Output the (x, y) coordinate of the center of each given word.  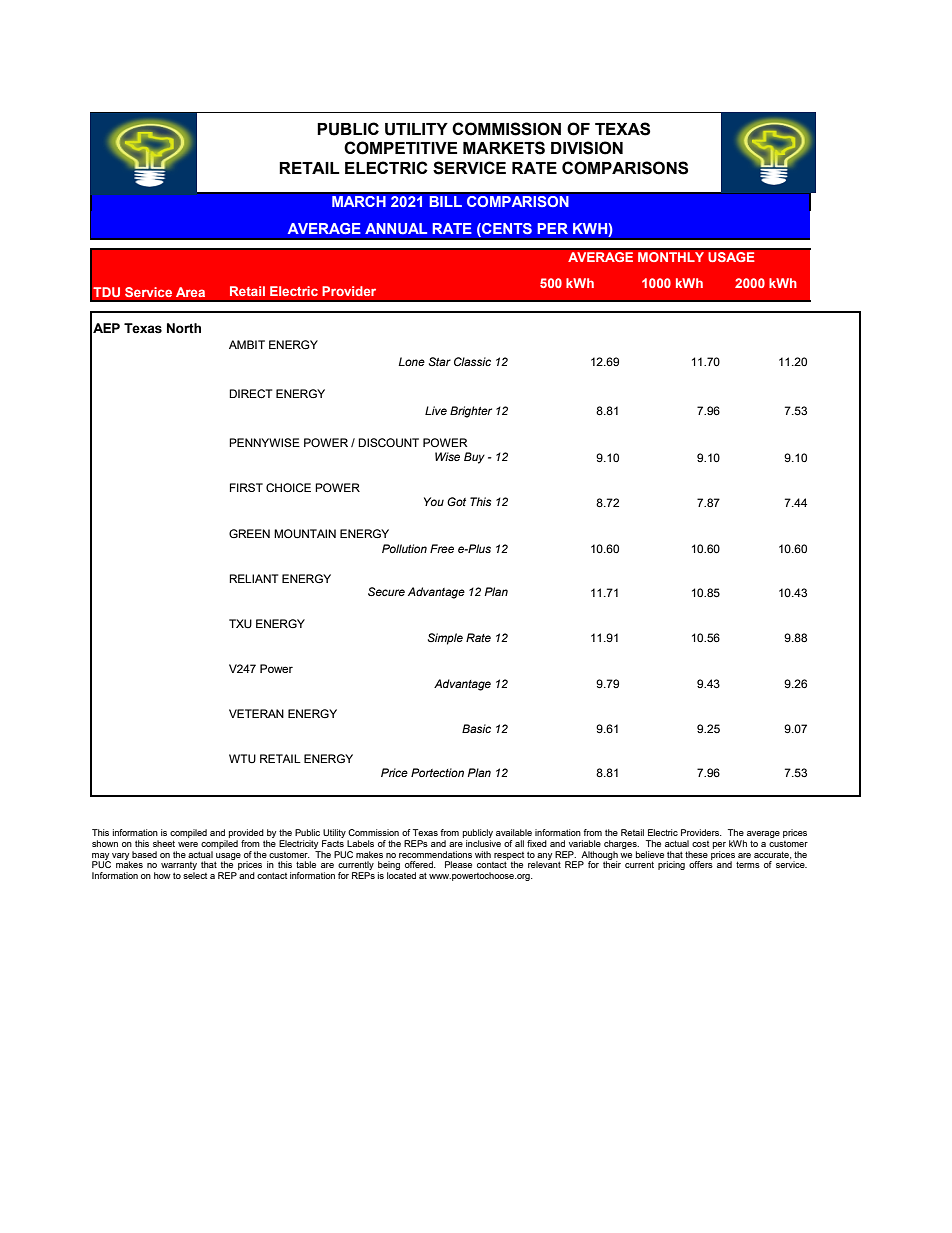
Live (436, 410)
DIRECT (250, 393)
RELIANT (253, 578)
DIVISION (587, 148)
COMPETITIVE (400, 148)
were (188, 844)
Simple (445, 639)
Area (190, 292)
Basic (476, 728)
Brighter (471, 412)
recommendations (435, 854)
